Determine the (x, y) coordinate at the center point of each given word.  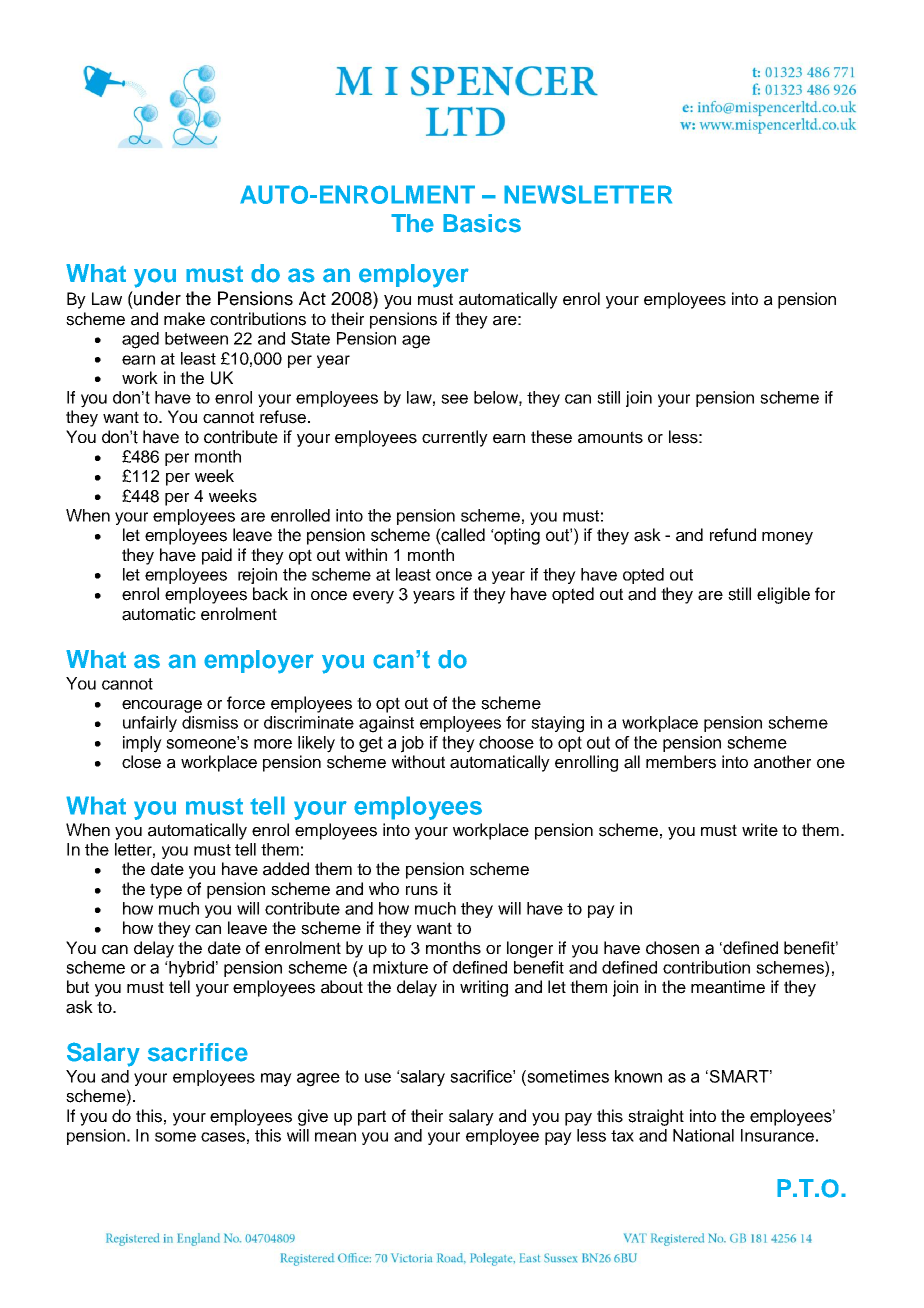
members (681, 762)
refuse (283, 417)
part (372, 1118)
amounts (610, 437)
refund (733, 535)
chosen (672, 948)
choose (506, 742)
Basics (482, 223)
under (156, 298)
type (166, 891)
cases (223, 1137)
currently (455, 438)
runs (422, 891)
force (246, 703)
